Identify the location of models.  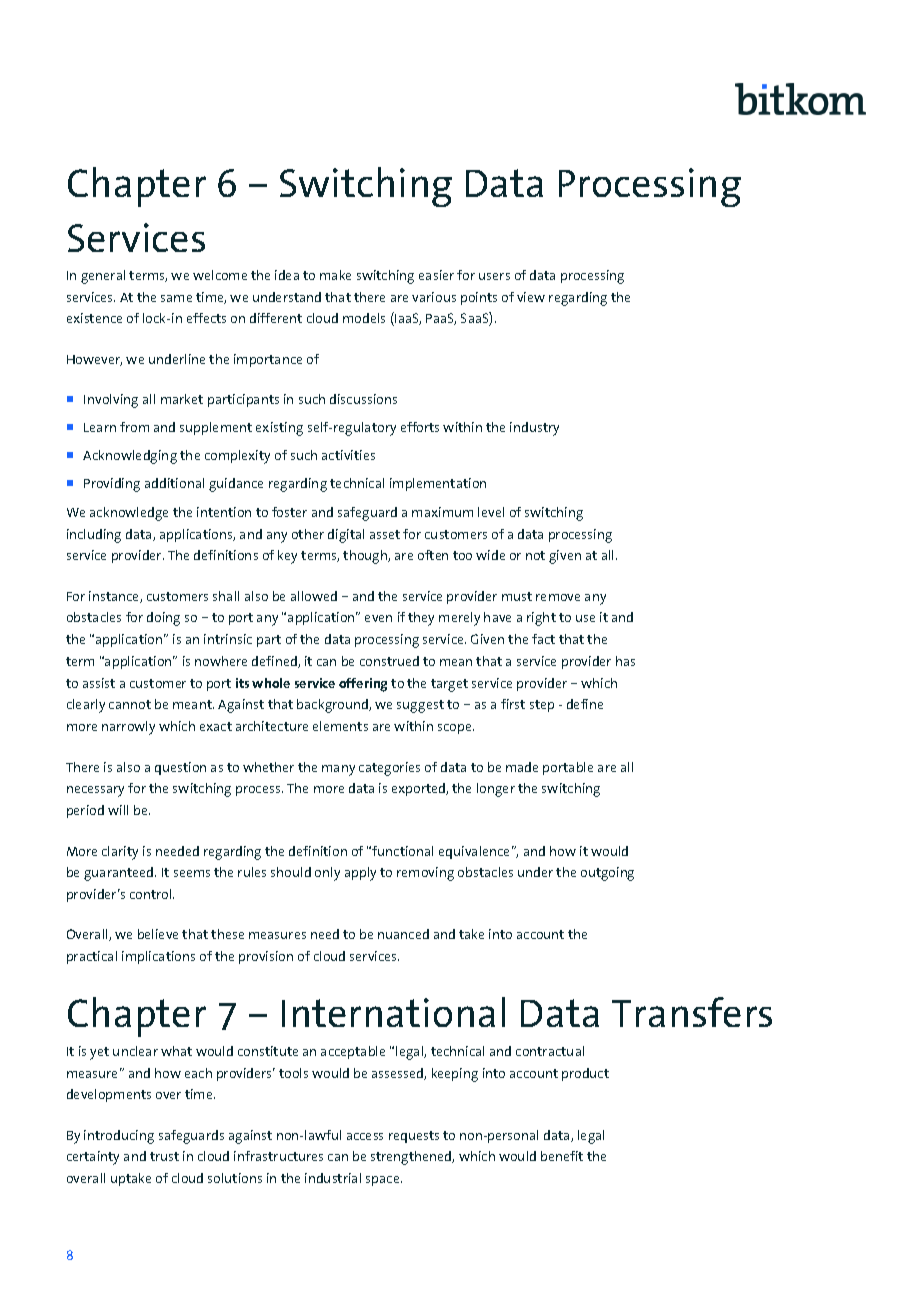
(364, 318).
